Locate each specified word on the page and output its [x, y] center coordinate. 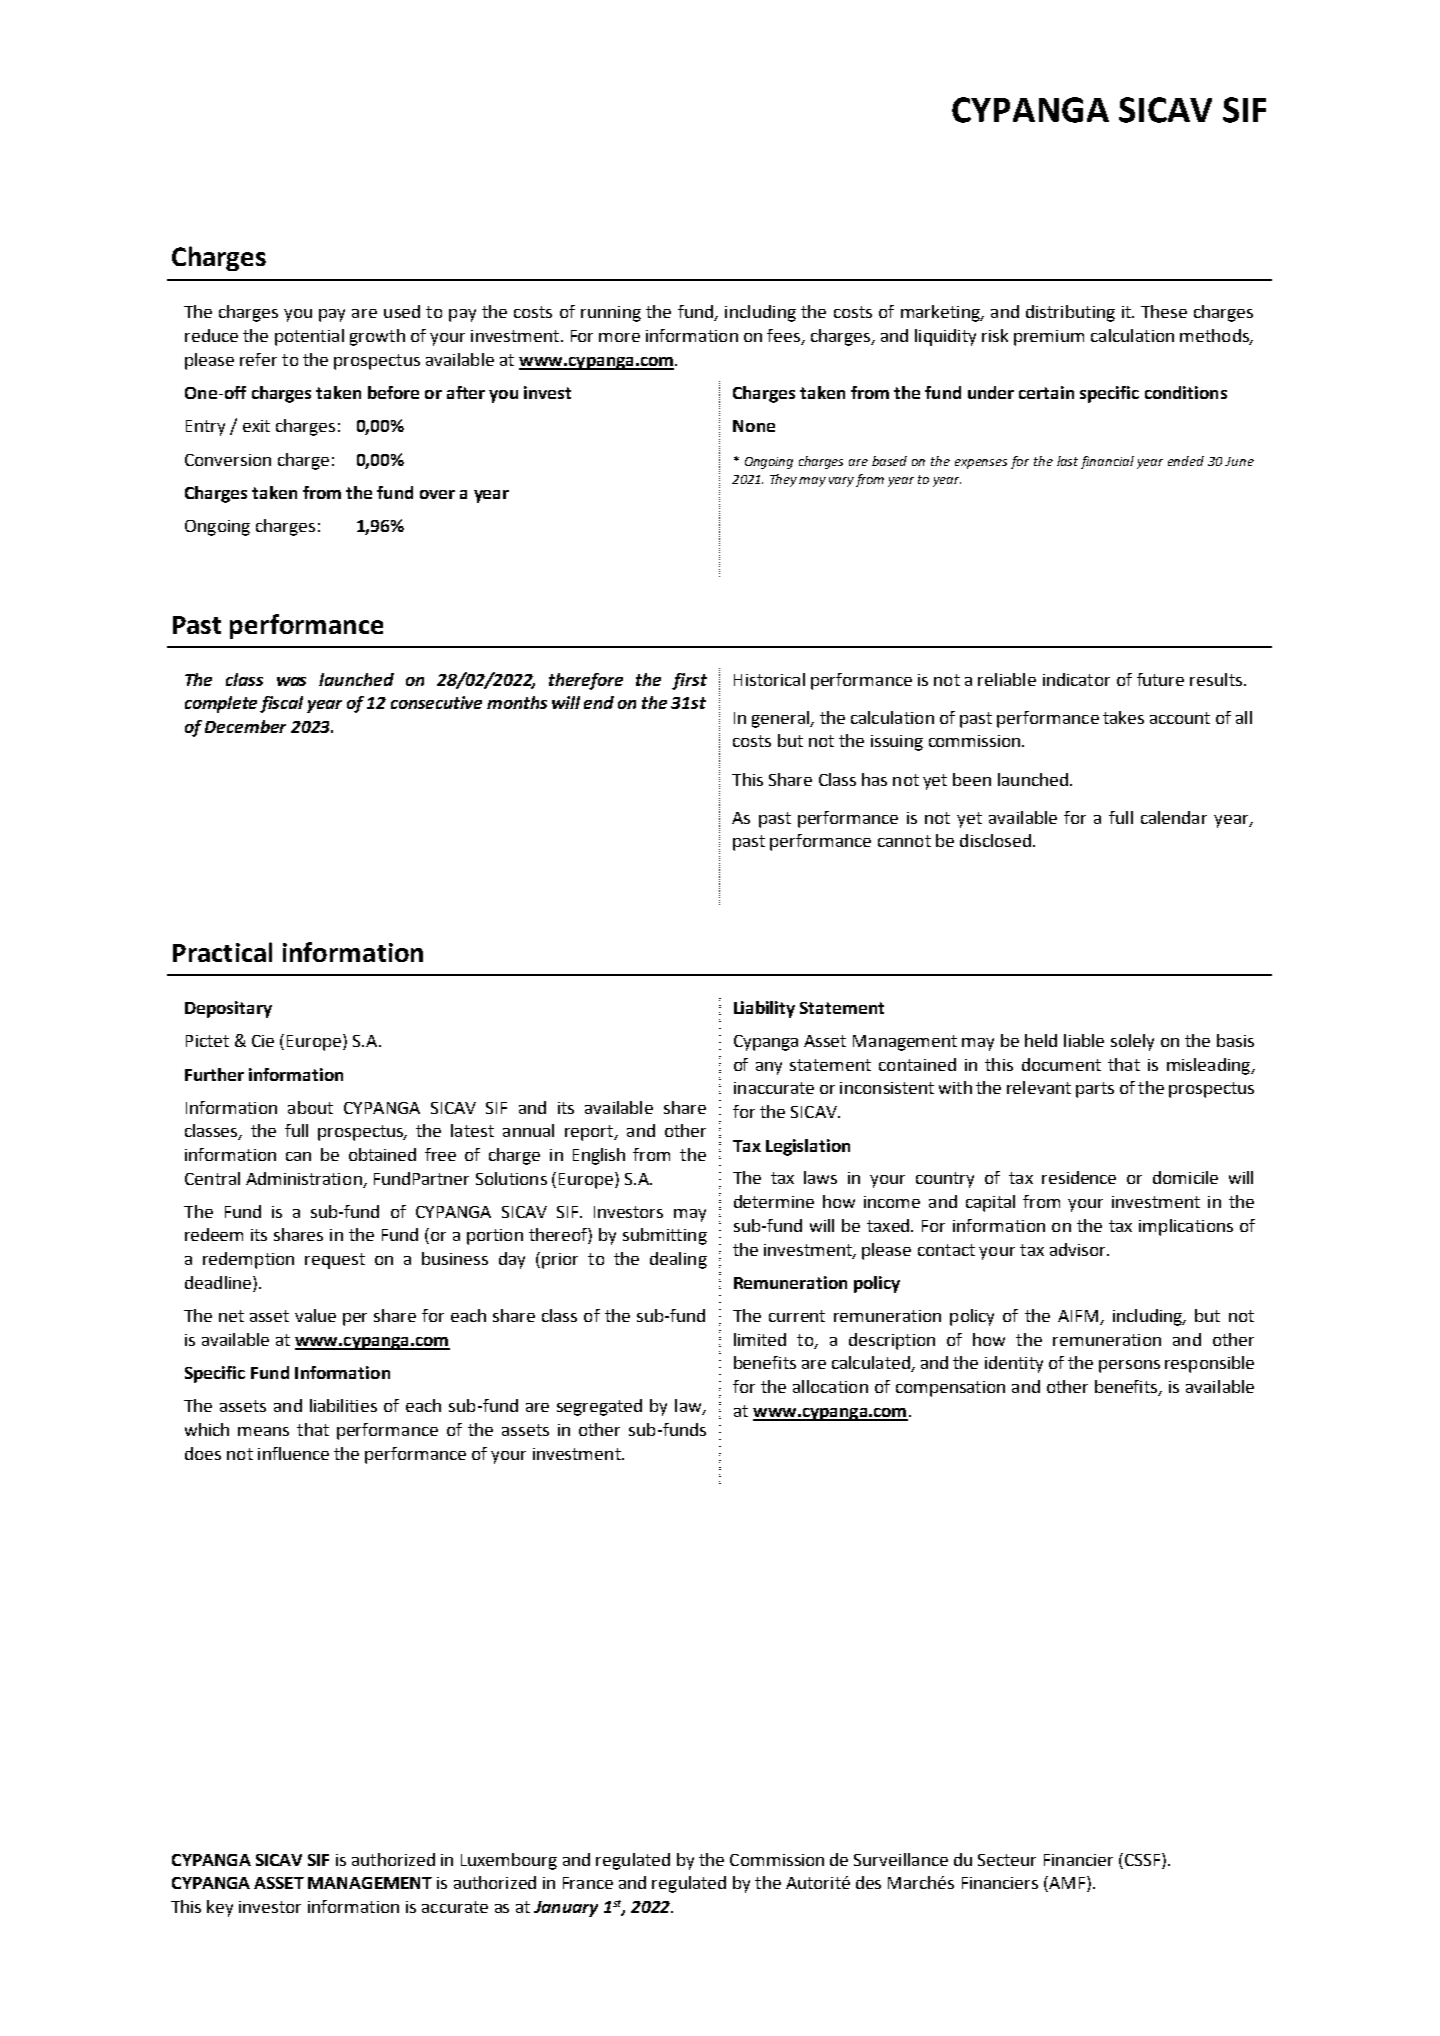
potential [309, 337]
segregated [599, 1407]
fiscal [281, 704]
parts [1095, 1090]
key [220, 1908]
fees [783, 335]
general [782, 719]
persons [1129, 1366]
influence [293, 1453]
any [769, 1068]
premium [1049, 338]
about [310, 1107]
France [588, 1883]
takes [1123, 717]
